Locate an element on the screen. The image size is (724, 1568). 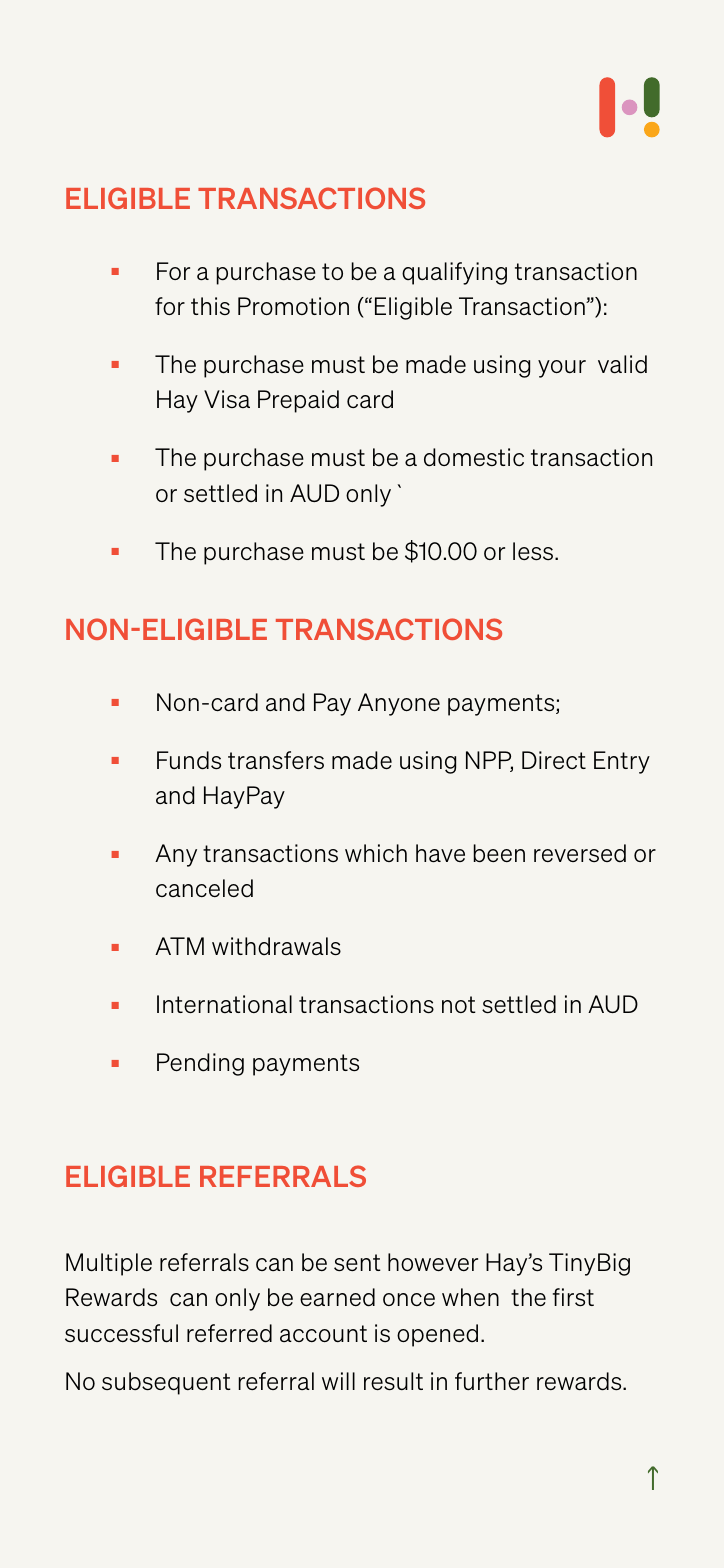
Promotion is located at coordinates (293, 306).
